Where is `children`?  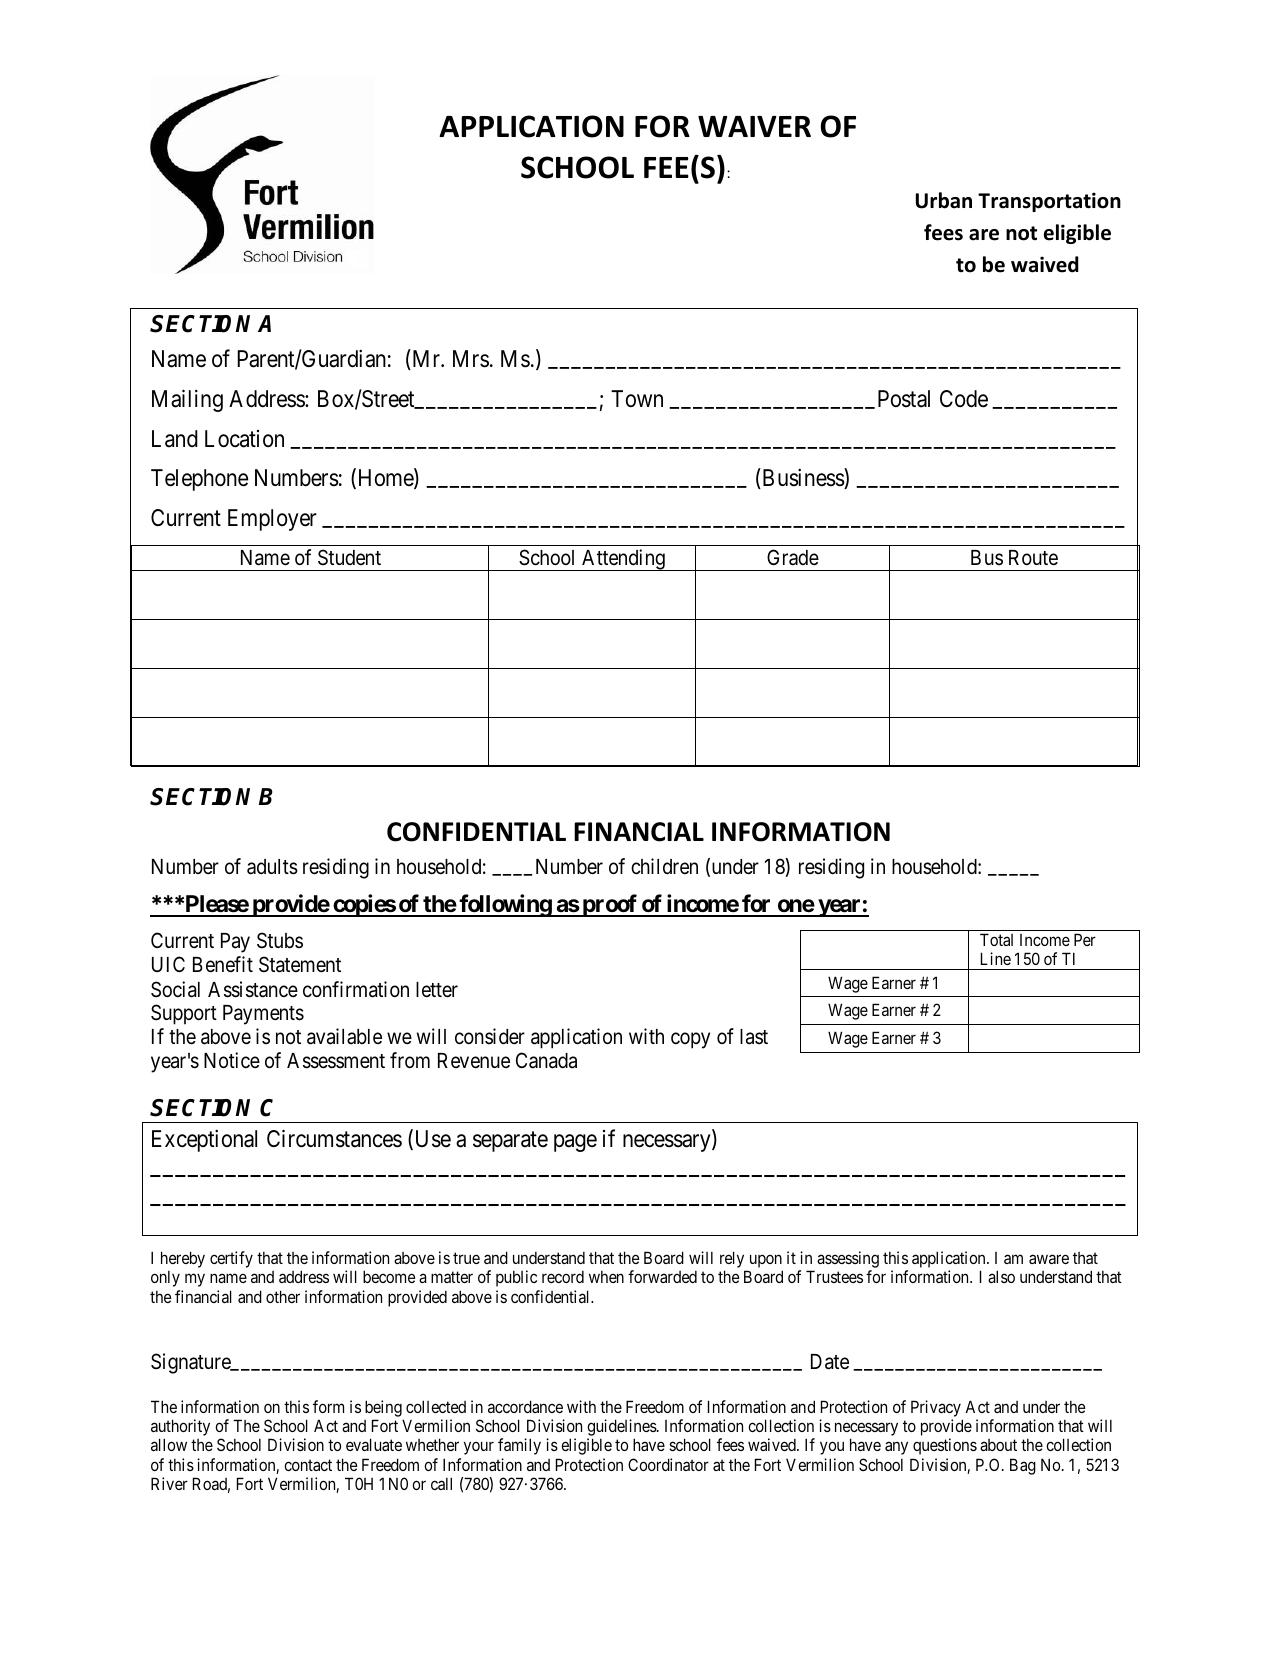 children is located at coordinates (664, 866).
